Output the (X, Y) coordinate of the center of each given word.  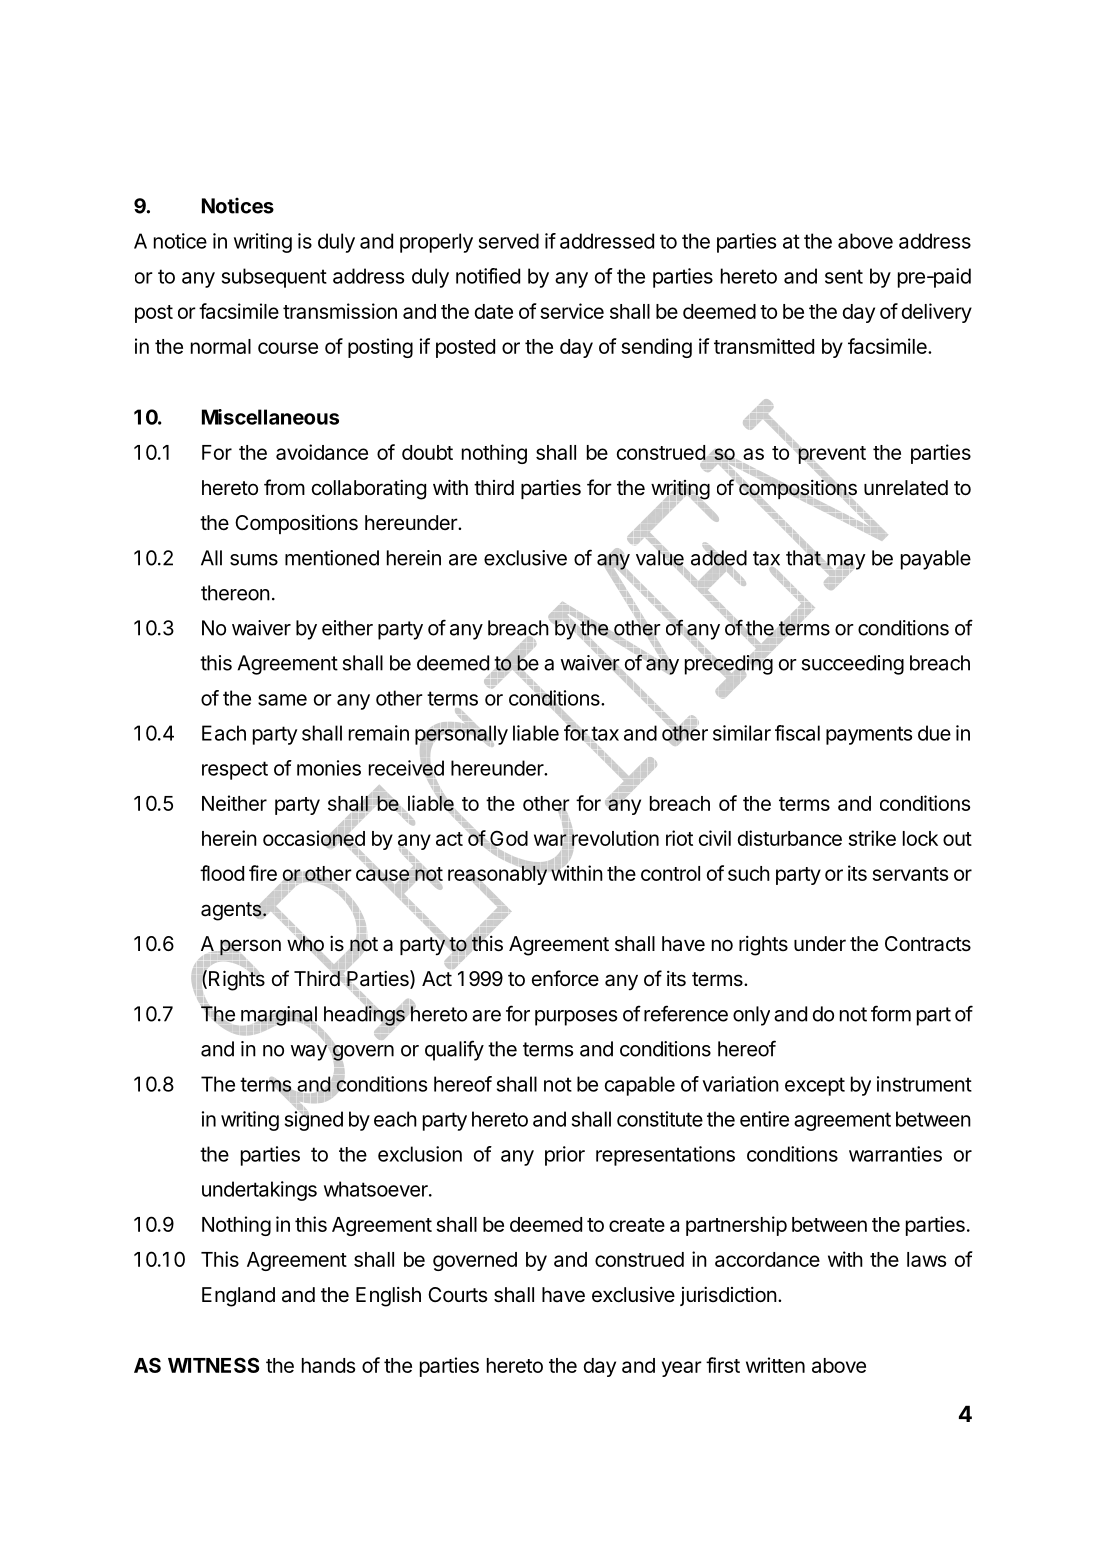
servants (910, 874)
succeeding (853, 665)
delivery (937, 313)
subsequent (274, 278)
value (660, 558)
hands (328, 1365)
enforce (565, 978)
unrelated (906, 488)
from (284, 487)
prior (565, 1156)
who (305, 944)
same (282, 700)
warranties (895, 1154)
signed (314, 1120)
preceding (729, 665)
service (572, 311)
